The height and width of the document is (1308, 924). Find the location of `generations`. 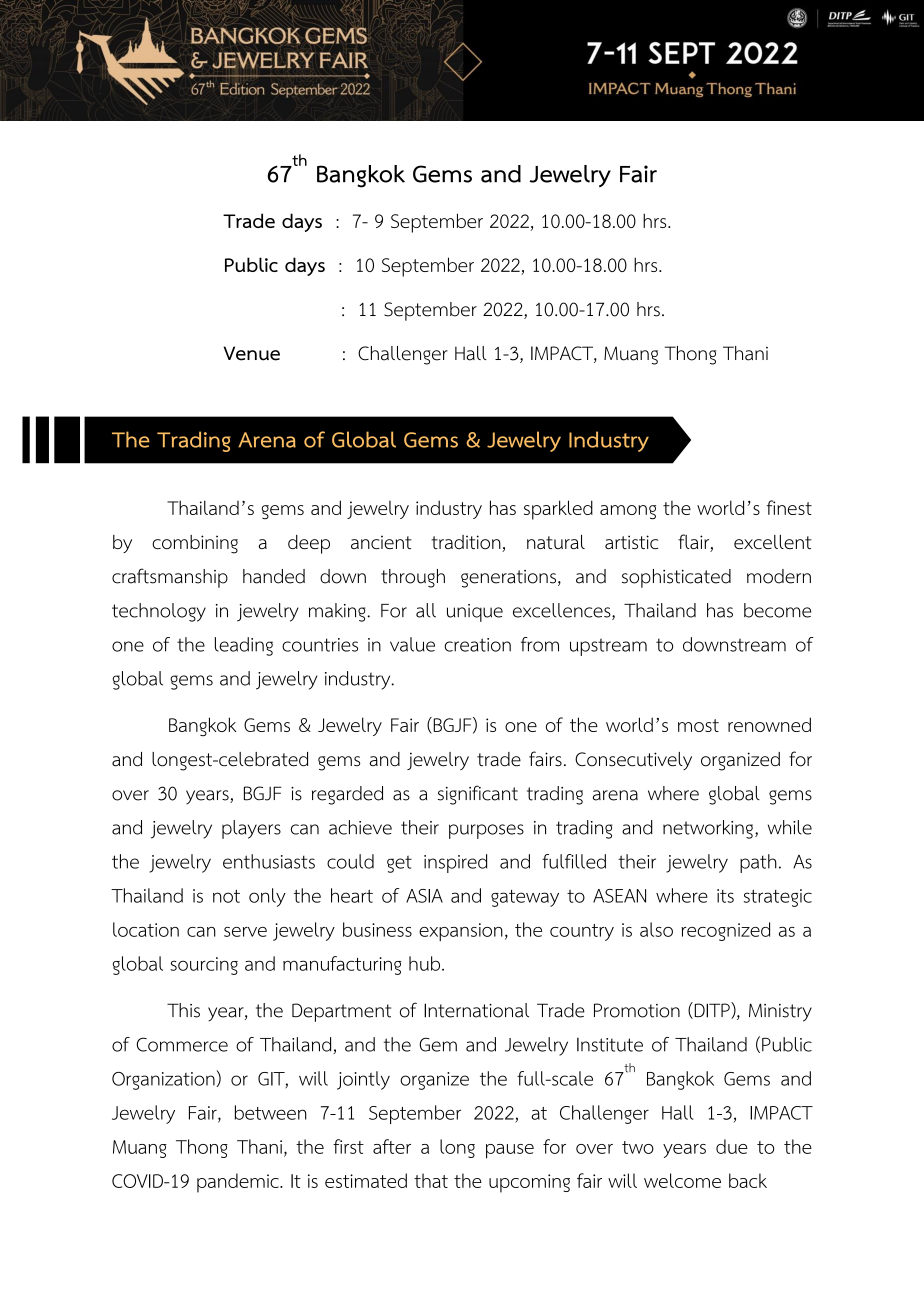

generations is located at coordinates (510, 579).
